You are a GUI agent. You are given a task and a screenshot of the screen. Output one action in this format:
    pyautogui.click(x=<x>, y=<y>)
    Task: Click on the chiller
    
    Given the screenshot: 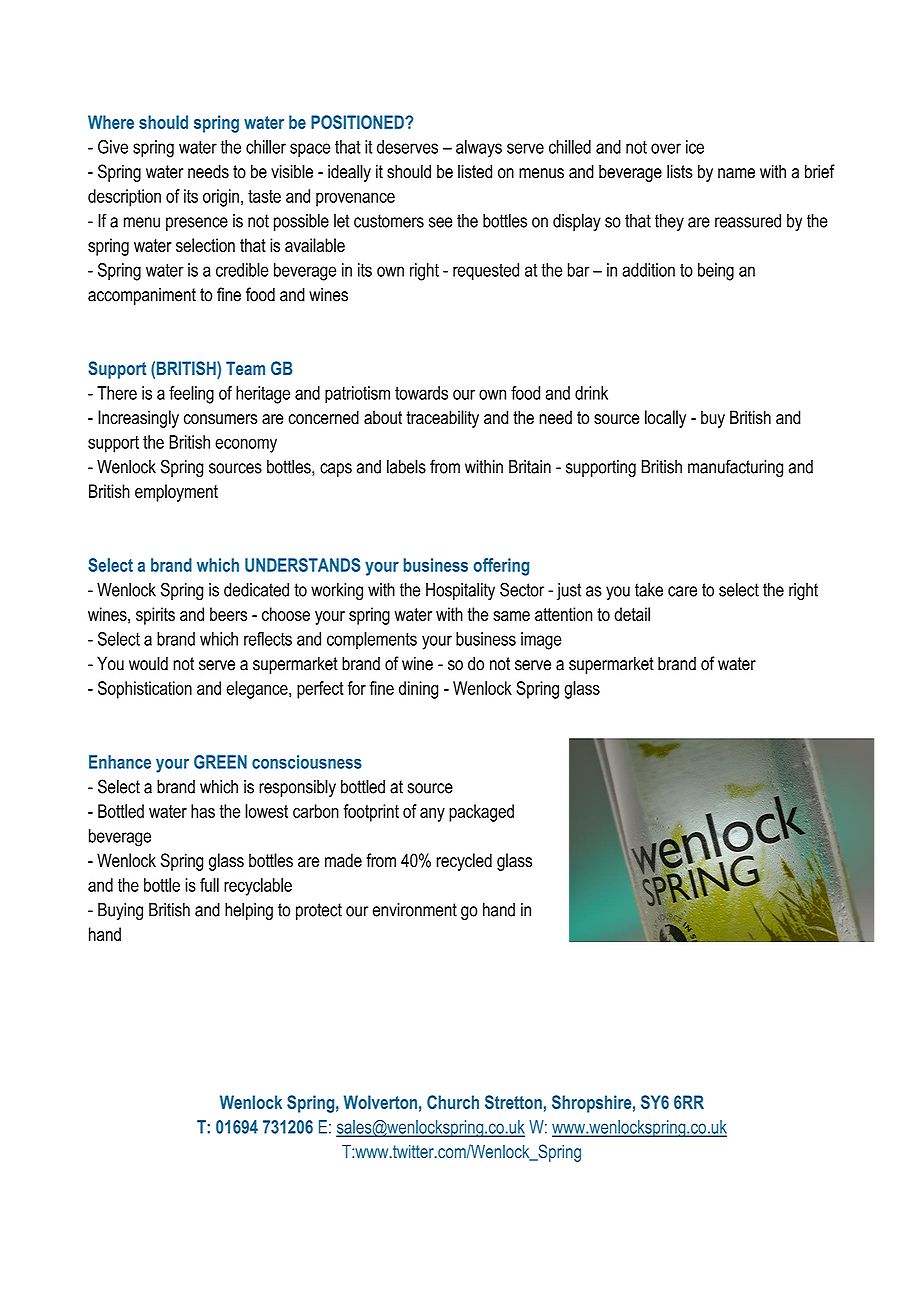 What is the action you would take?
    pyautogui.click(x=266, y=147)
